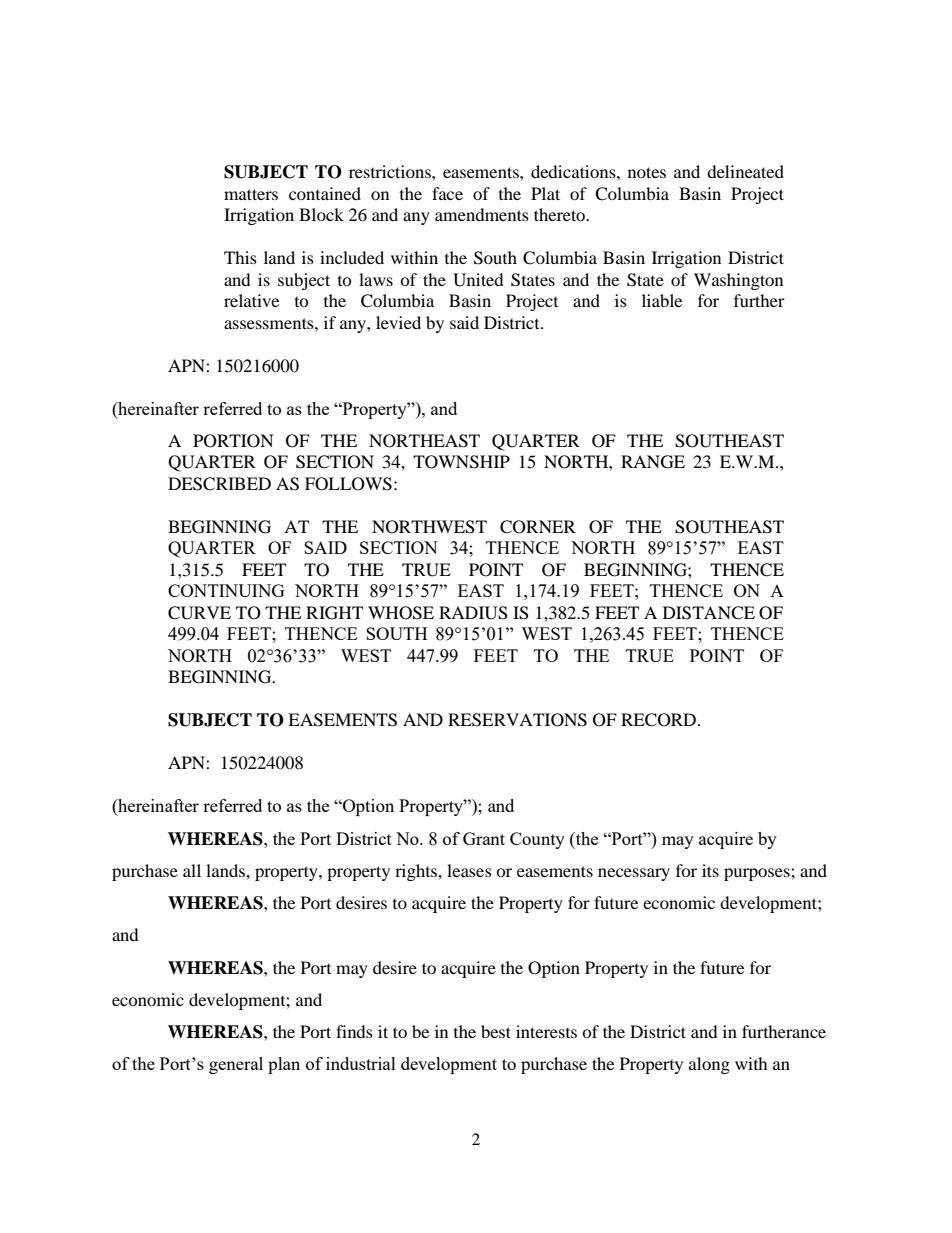  What do you see at coordinates (496, 1031) in the screenshot?
I see `best` at bounding box center [496, 1031].
